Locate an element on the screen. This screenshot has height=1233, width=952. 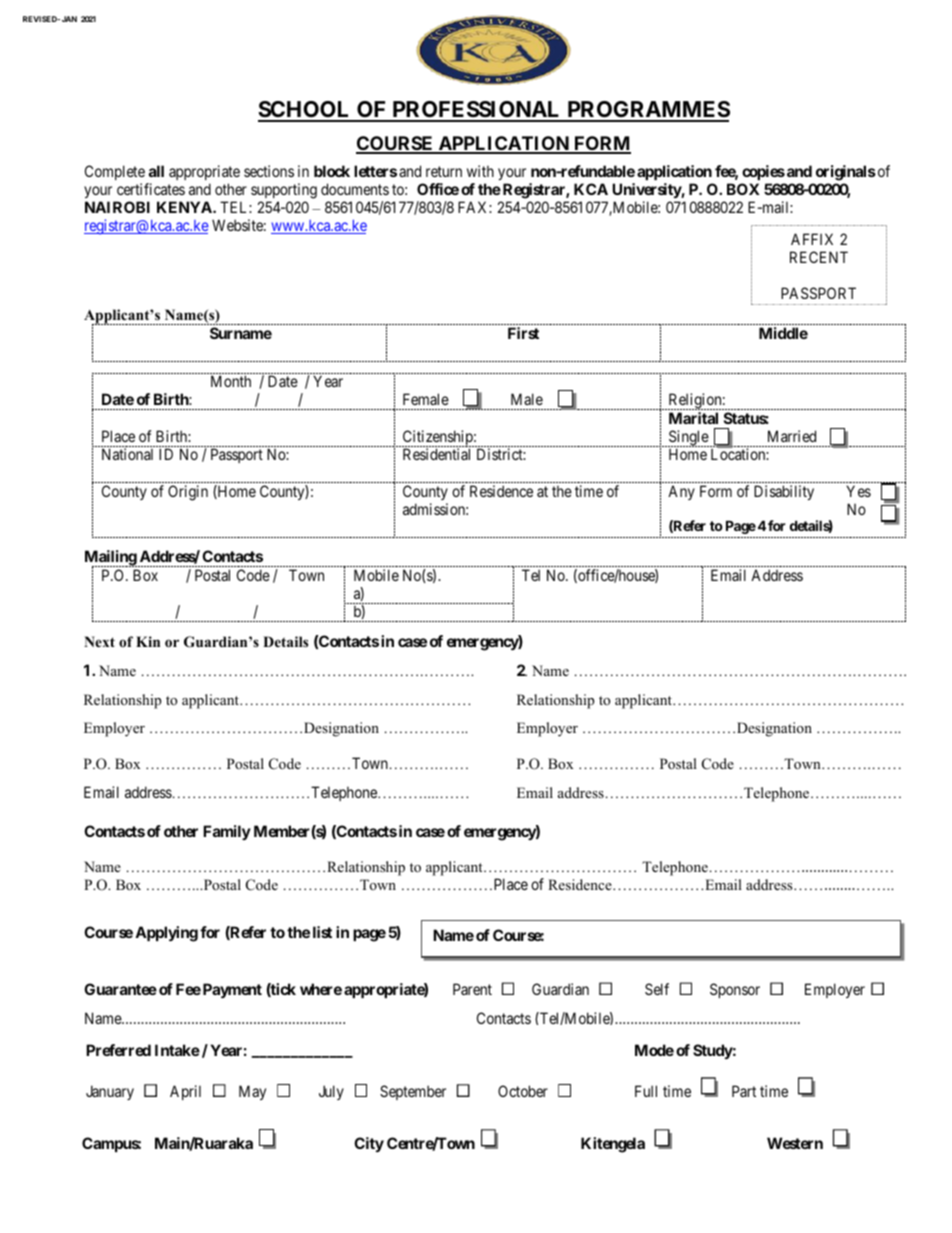
October is located at coordinates (523, 1091).
